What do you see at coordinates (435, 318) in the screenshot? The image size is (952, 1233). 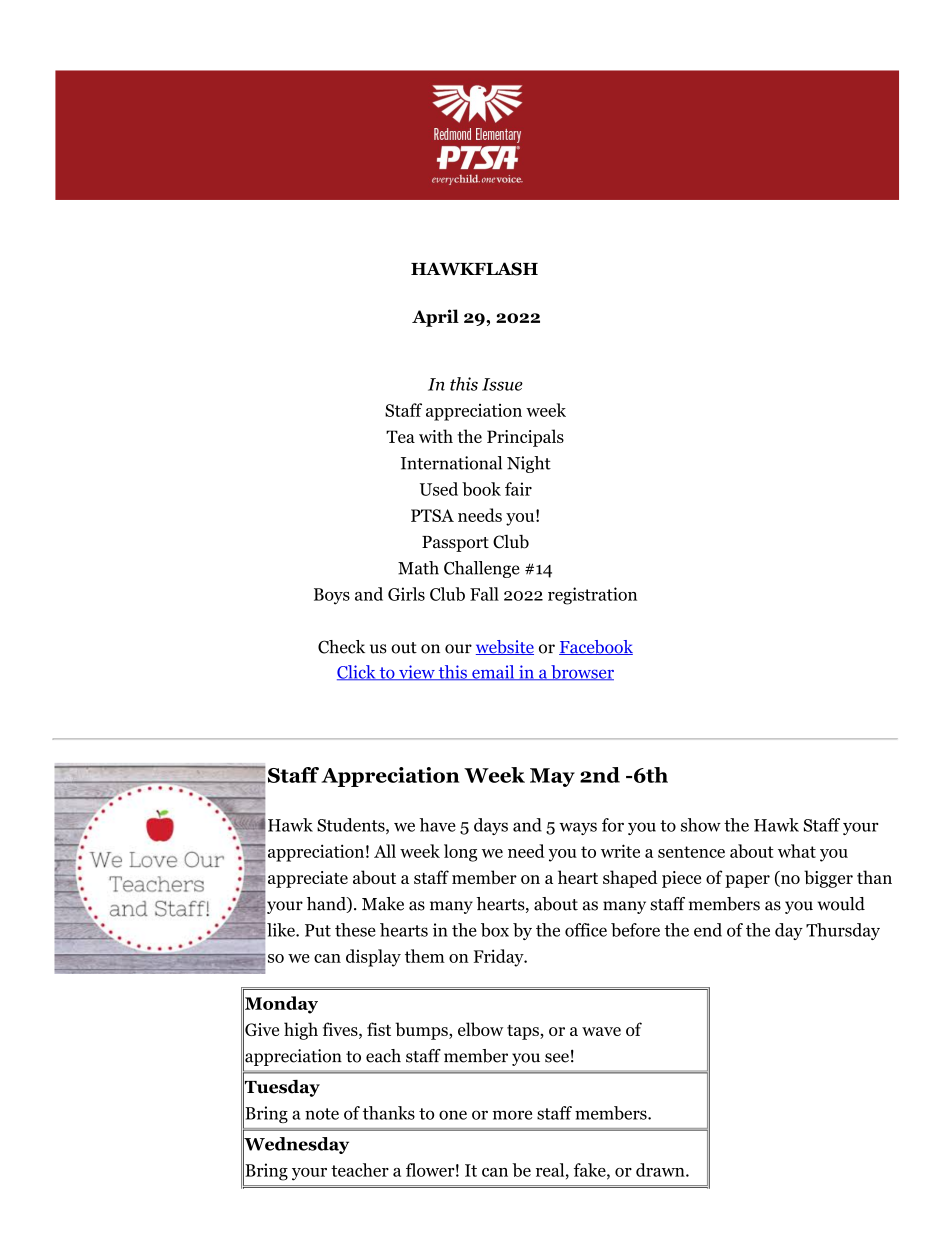 I see `April` at bounding box center [435, 318].
